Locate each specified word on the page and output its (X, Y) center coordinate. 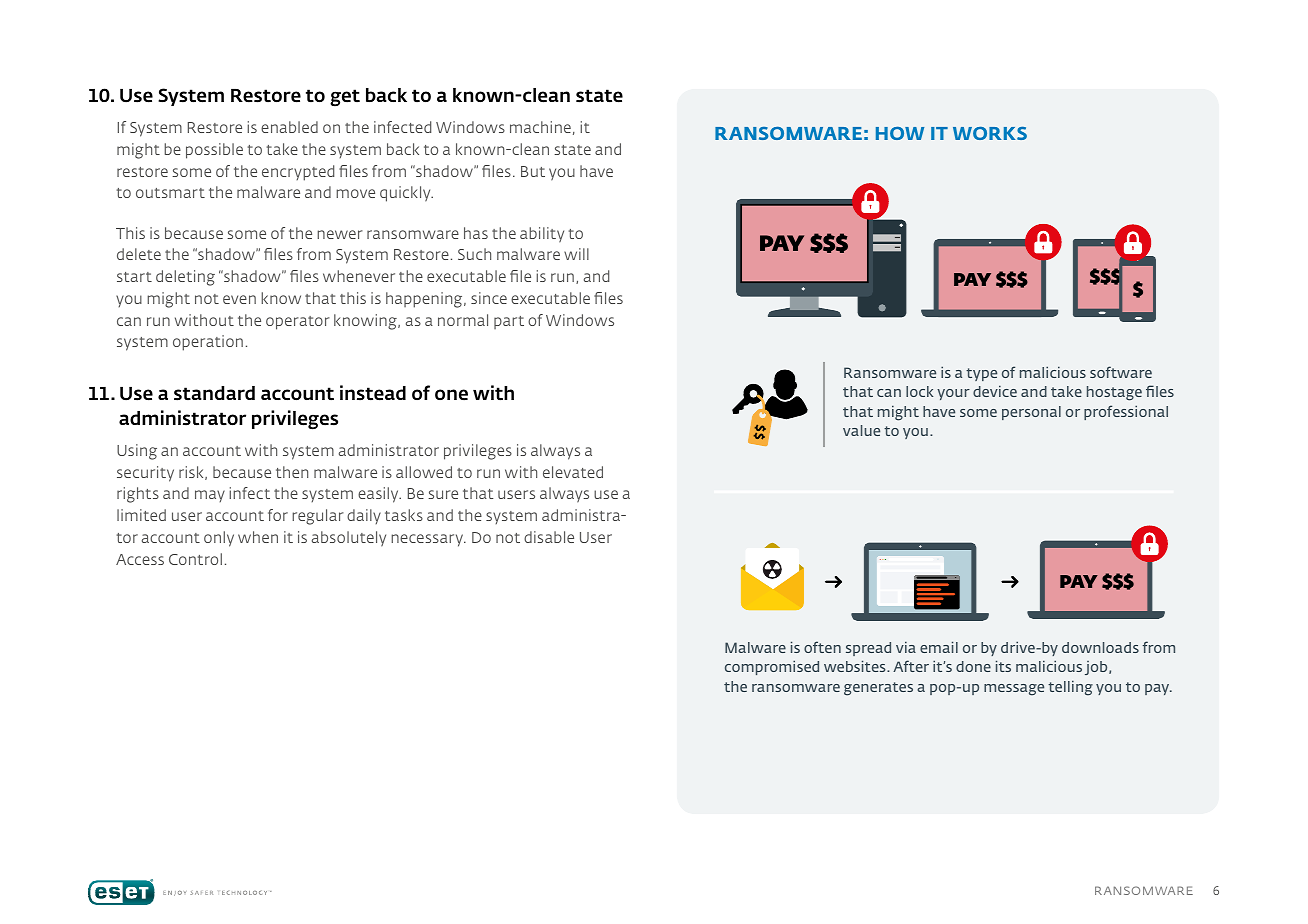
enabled (289, 127)
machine (540, 127)
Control (195, 559)
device (995, 391)
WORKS (990, 133)
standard (214, 393)
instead (373, 393)
